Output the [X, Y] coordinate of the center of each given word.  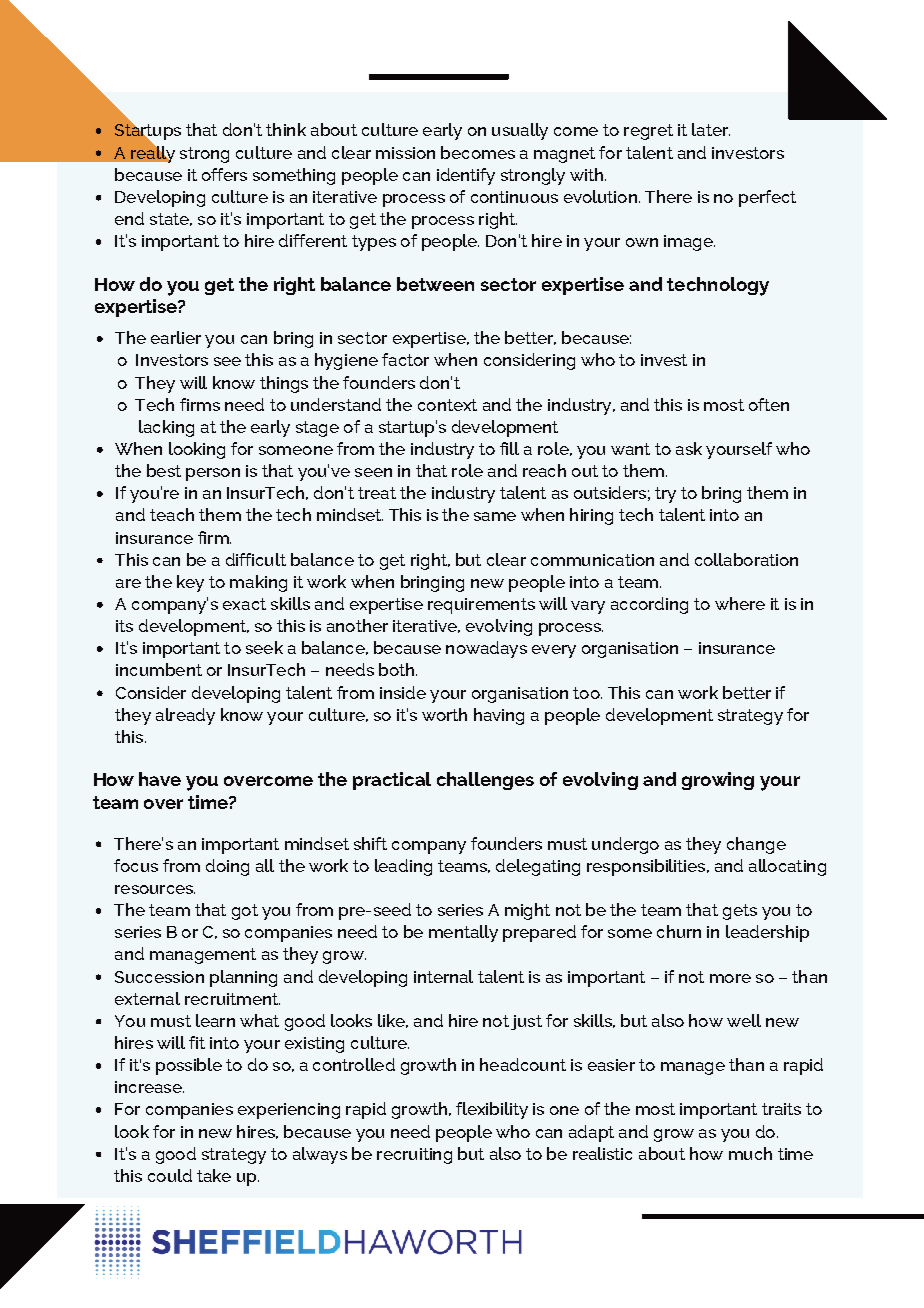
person [213, 474]
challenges [485, 781]
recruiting [414, 1156]
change [756, 845]
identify [466, 176]
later [711, 129]
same [495, 516]
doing [227, 867]
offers [224, 174]
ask [689, 448]
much [750, 1153]
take [214, 1175]
